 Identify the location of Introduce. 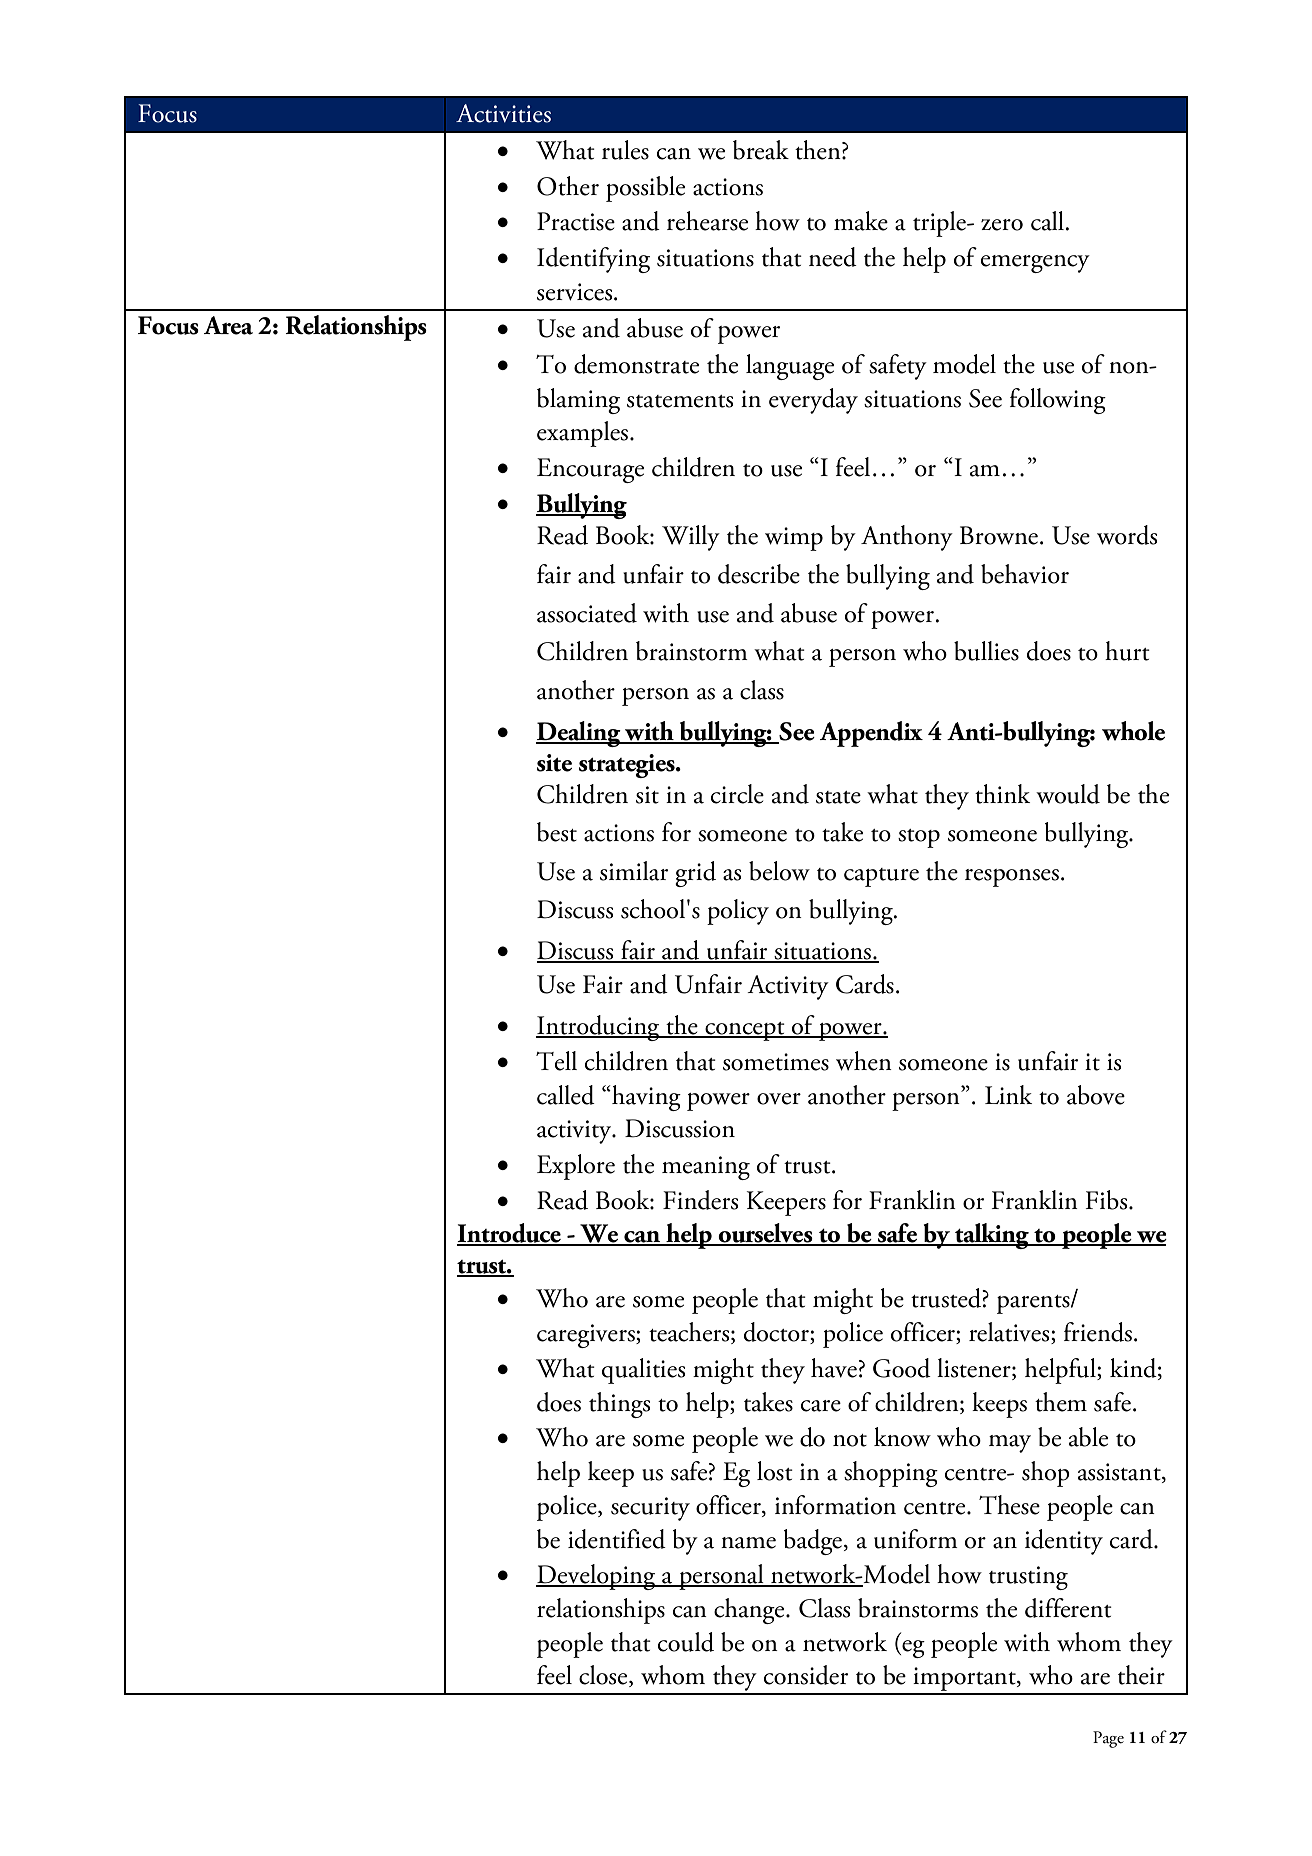
(510, 1234).
